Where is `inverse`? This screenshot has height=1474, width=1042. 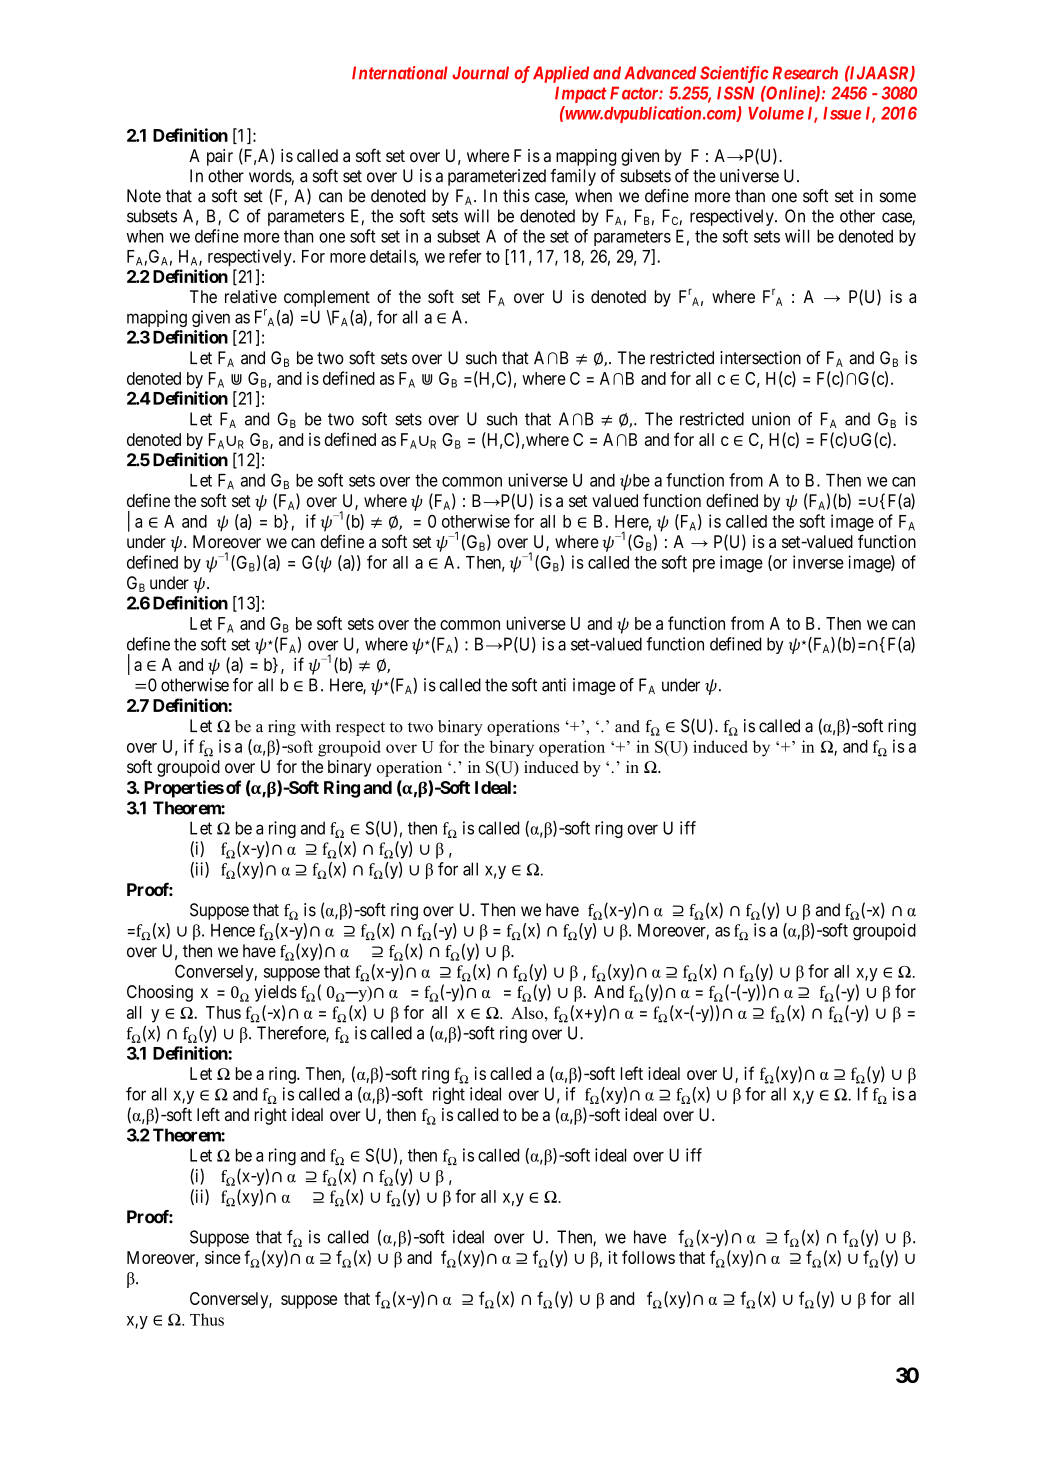
inverse is located at coordinates (818, 562).
